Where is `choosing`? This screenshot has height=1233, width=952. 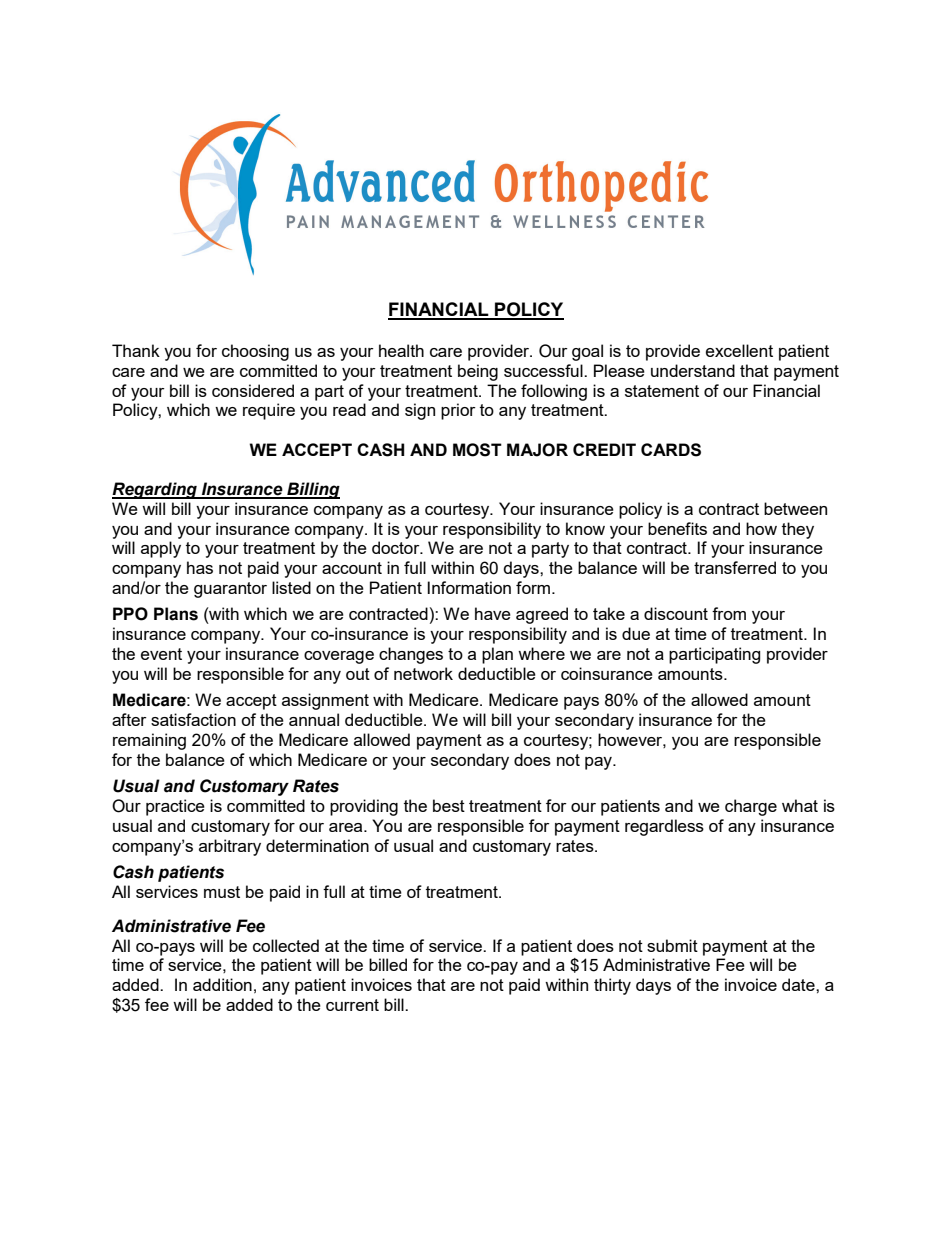 choosing is located at coordinates (255, 352).
